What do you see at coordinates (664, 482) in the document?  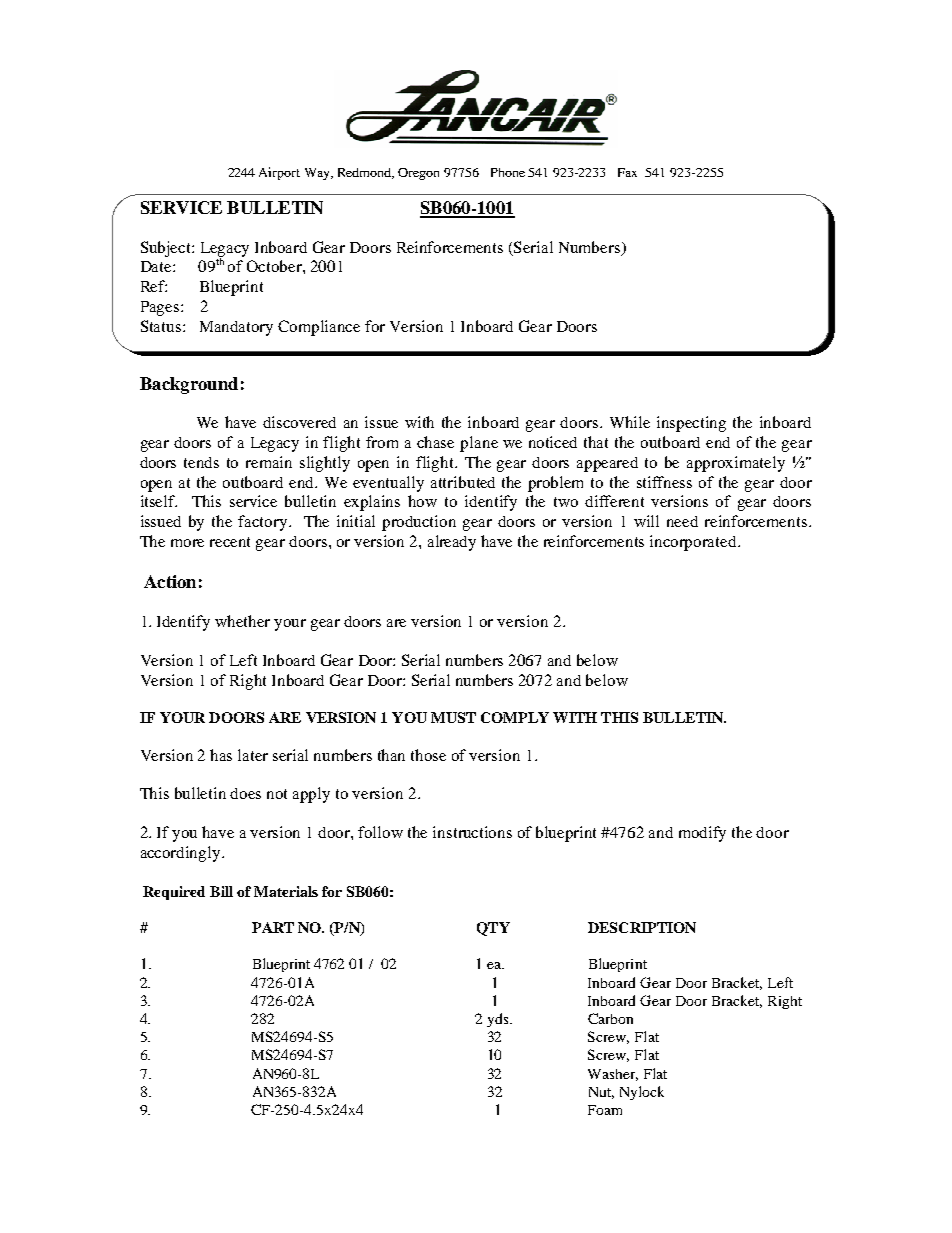 I see `stiffness` at bounding box center [664, 482].
